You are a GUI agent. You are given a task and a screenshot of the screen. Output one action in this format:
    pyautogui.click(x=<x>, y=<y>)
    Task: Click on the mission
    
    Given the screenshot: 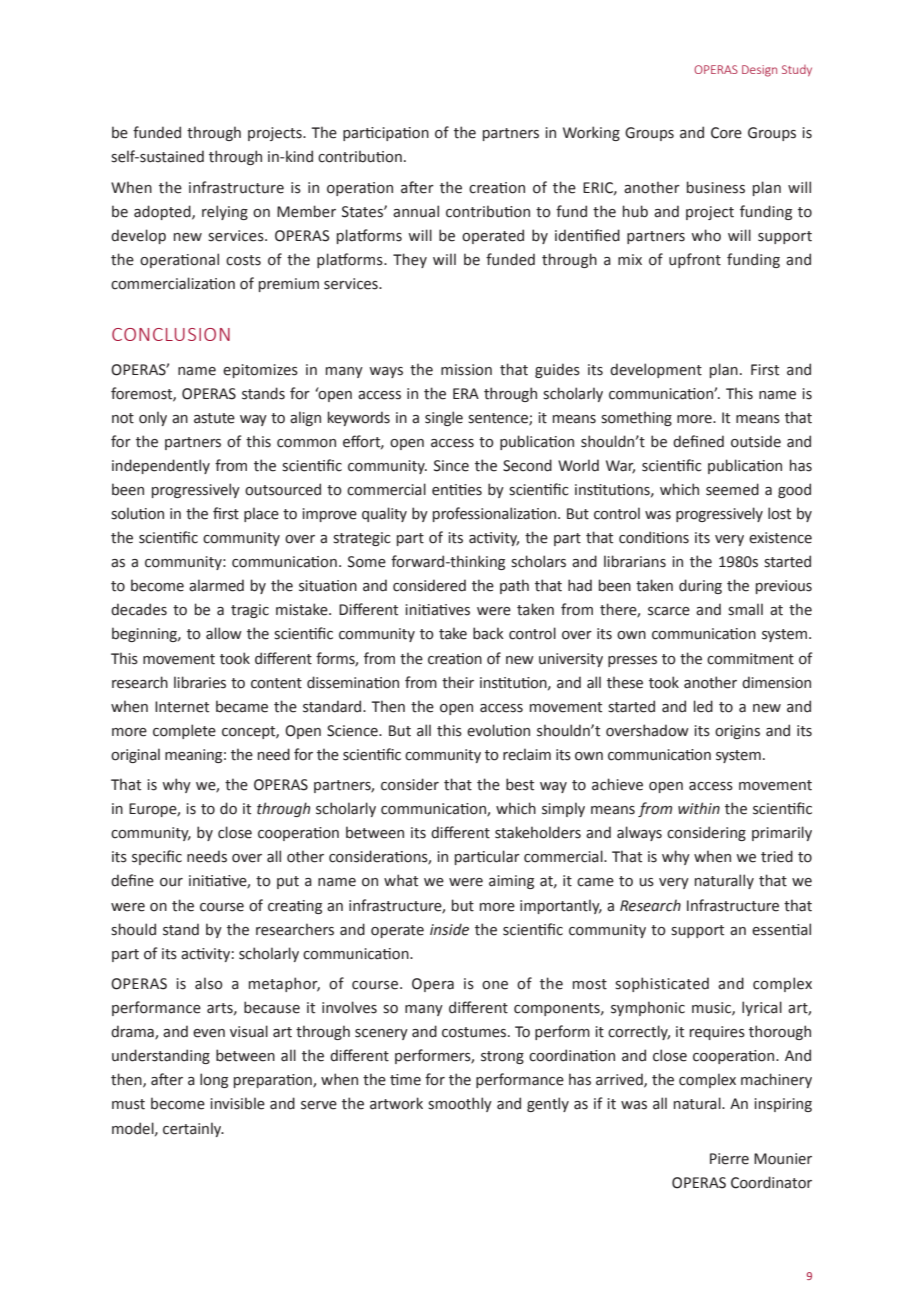 What is the action you would take?
    pyautogui.click(x=466, y=370)
